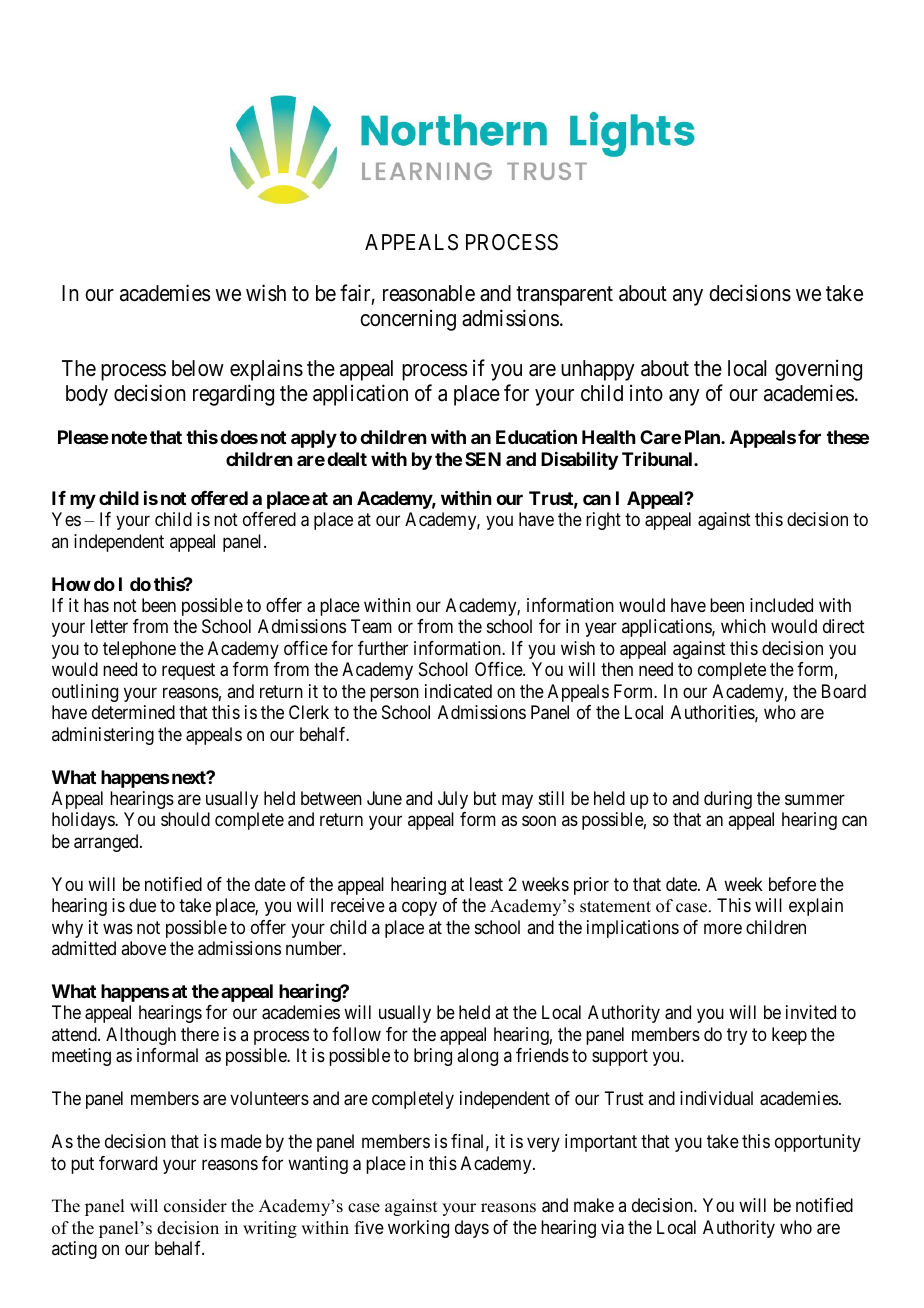 The image size is (924, 1308). I want to click on consider, so click(195, 1206).
